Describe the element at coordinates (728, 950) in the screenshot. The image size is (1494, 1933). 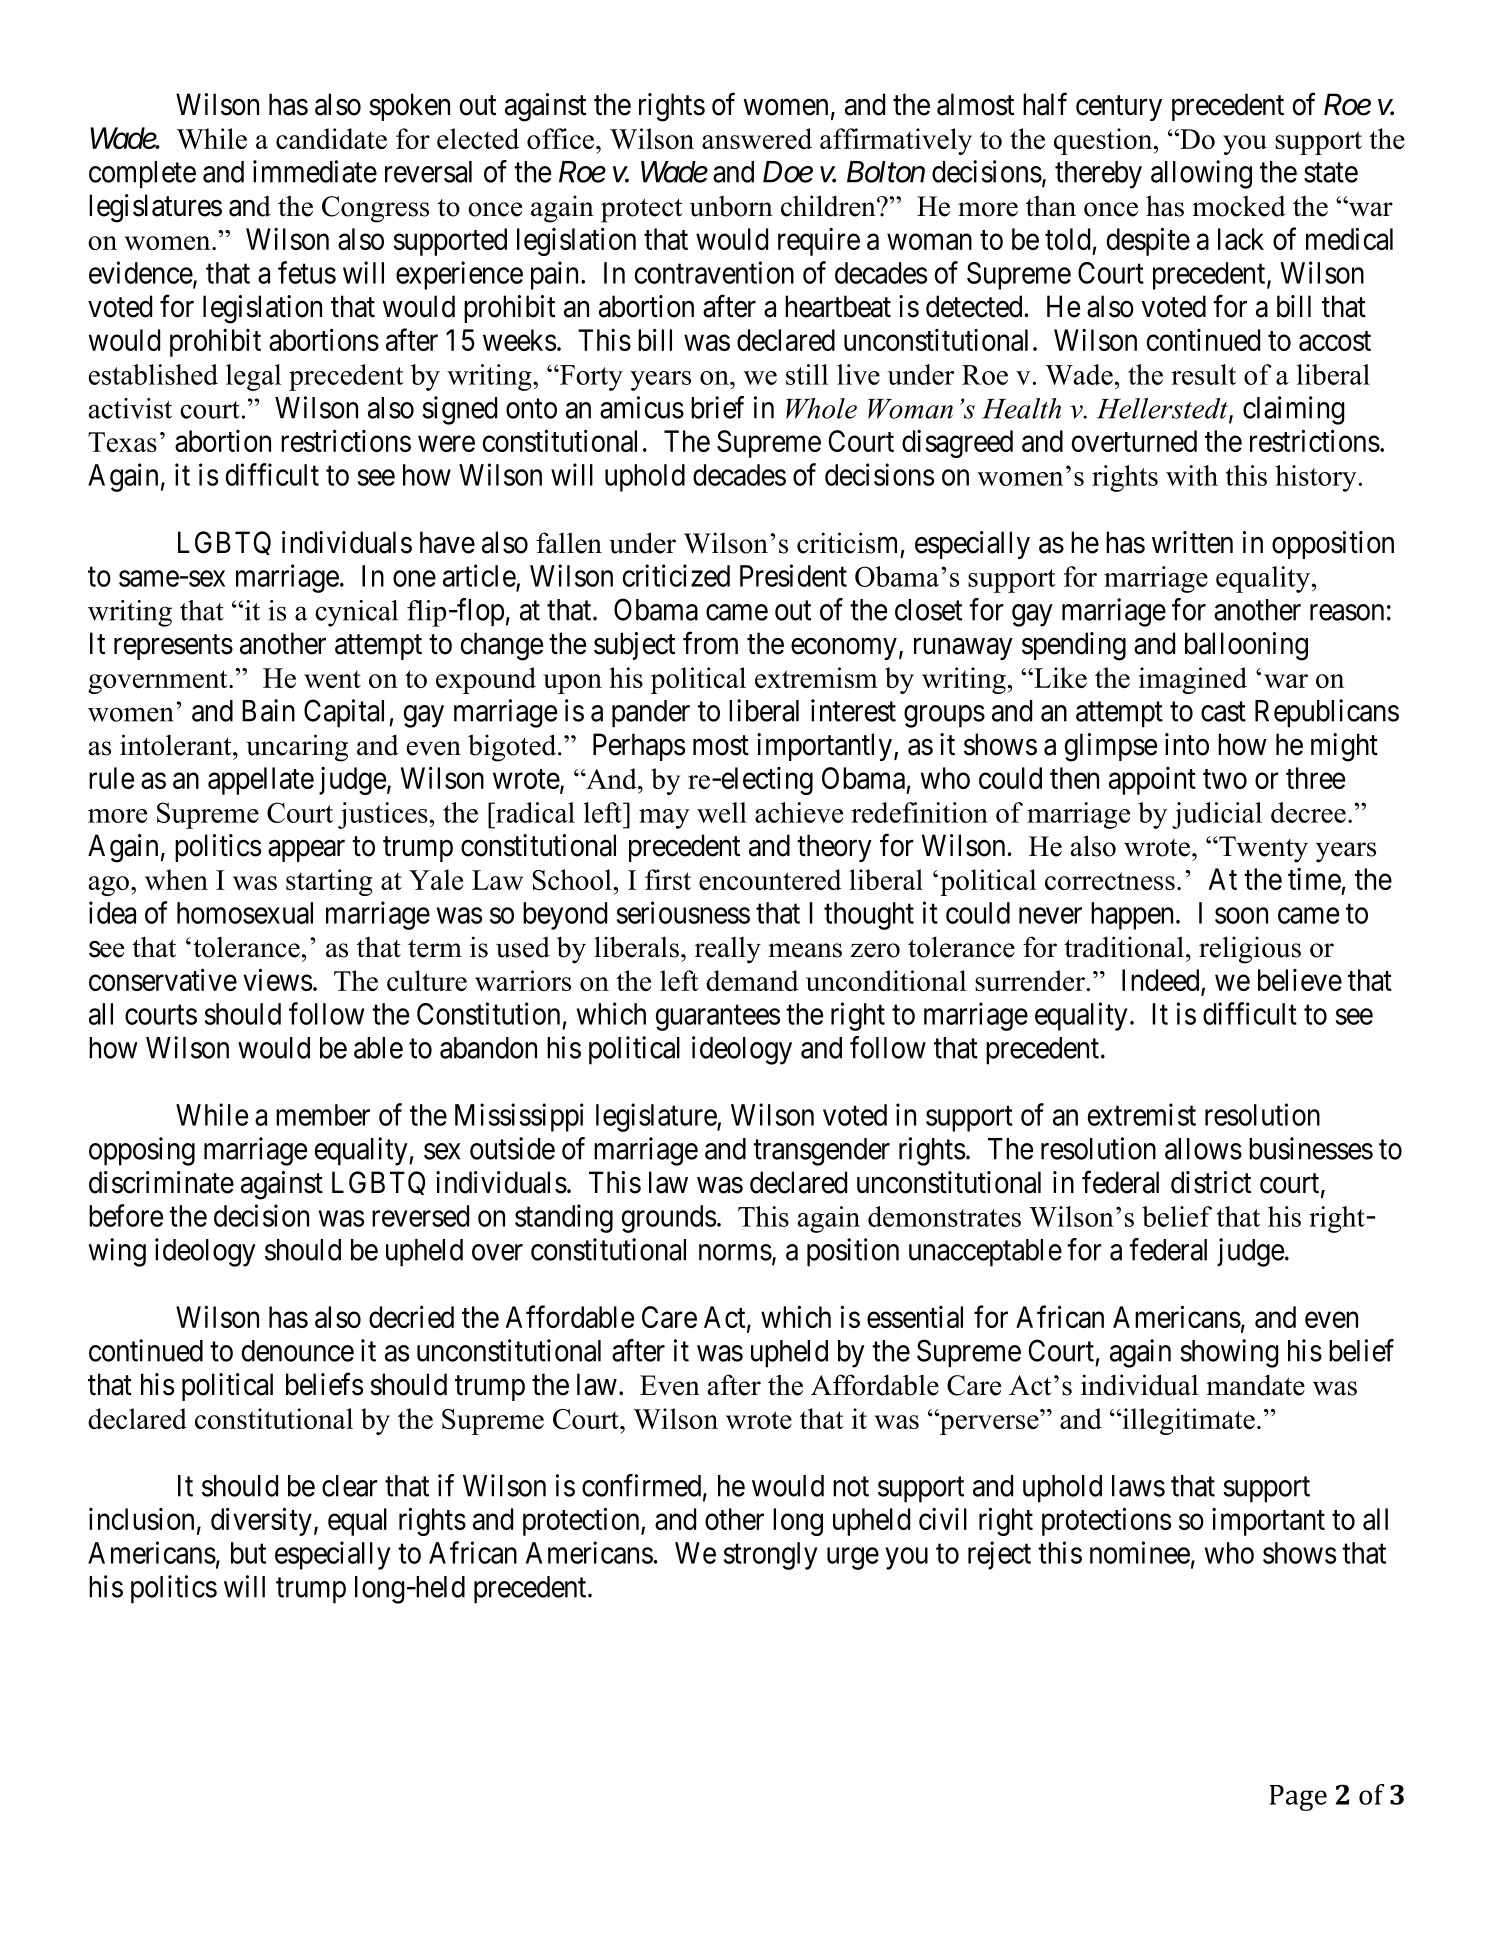
I see `really` at that location.
